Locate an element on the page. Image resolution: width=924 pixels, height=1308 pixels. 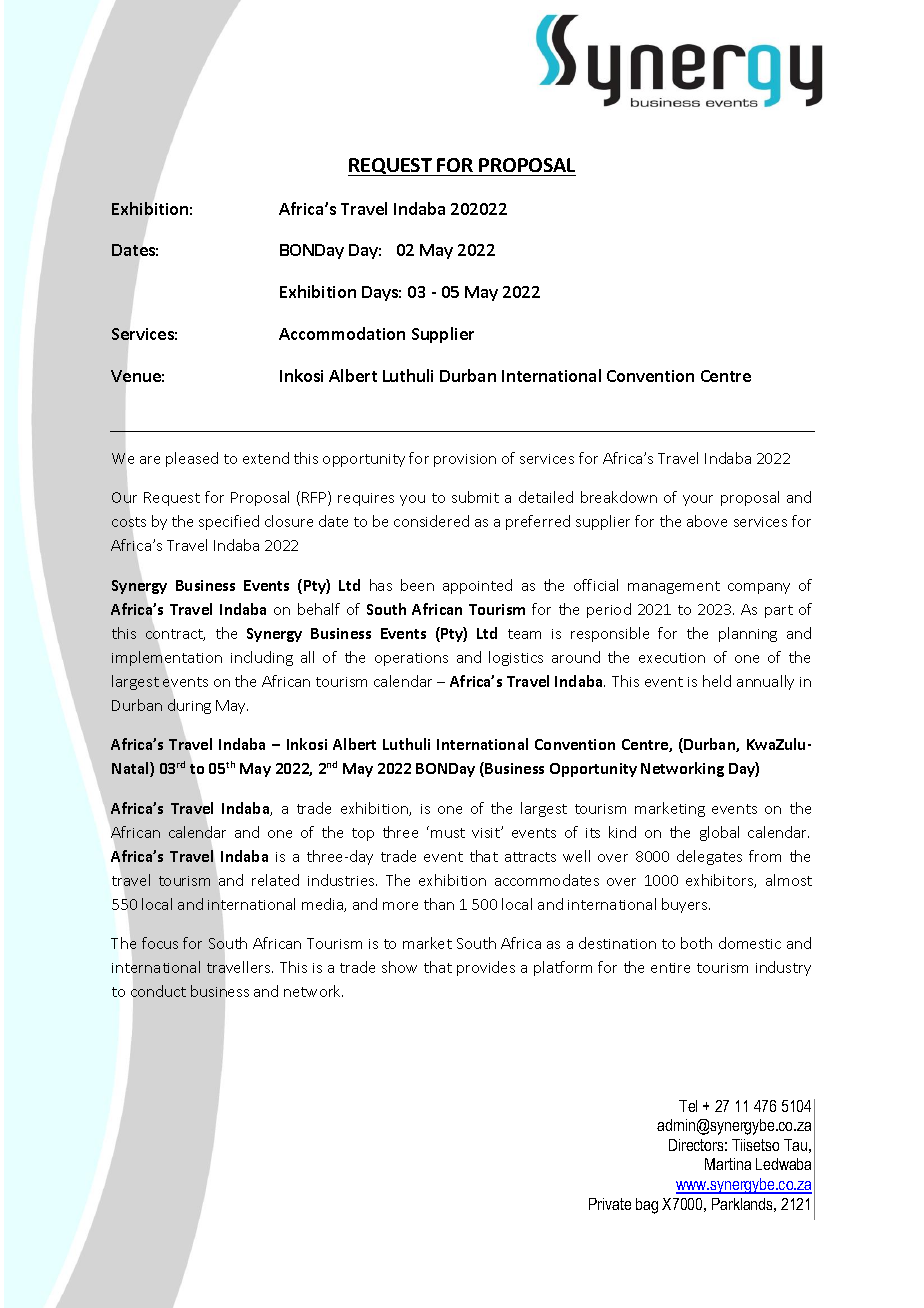
must is located at coordinates (448, 833).
